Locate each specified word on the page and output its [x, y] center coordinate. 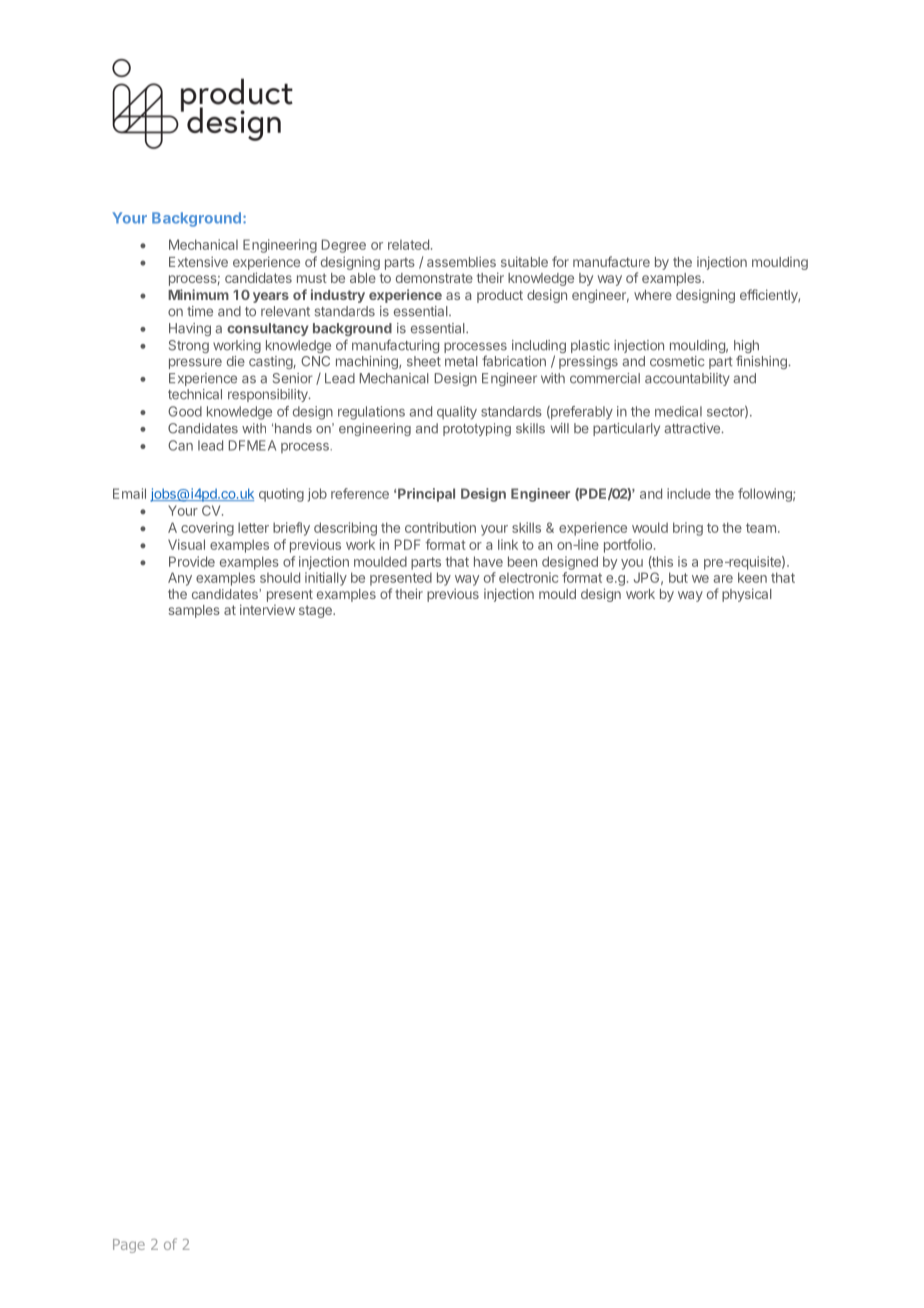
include [689, 493]
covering [207, 529]
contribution [440, 527]
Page [129, 1246]
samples [194, 611]
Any [180, 579]
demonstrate [434, 278]
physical [747, 595]
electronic [528, 577]
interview [267, 609]
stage [316, 611]
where [653, 295]
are [723, 579]
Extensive [198, 261]
